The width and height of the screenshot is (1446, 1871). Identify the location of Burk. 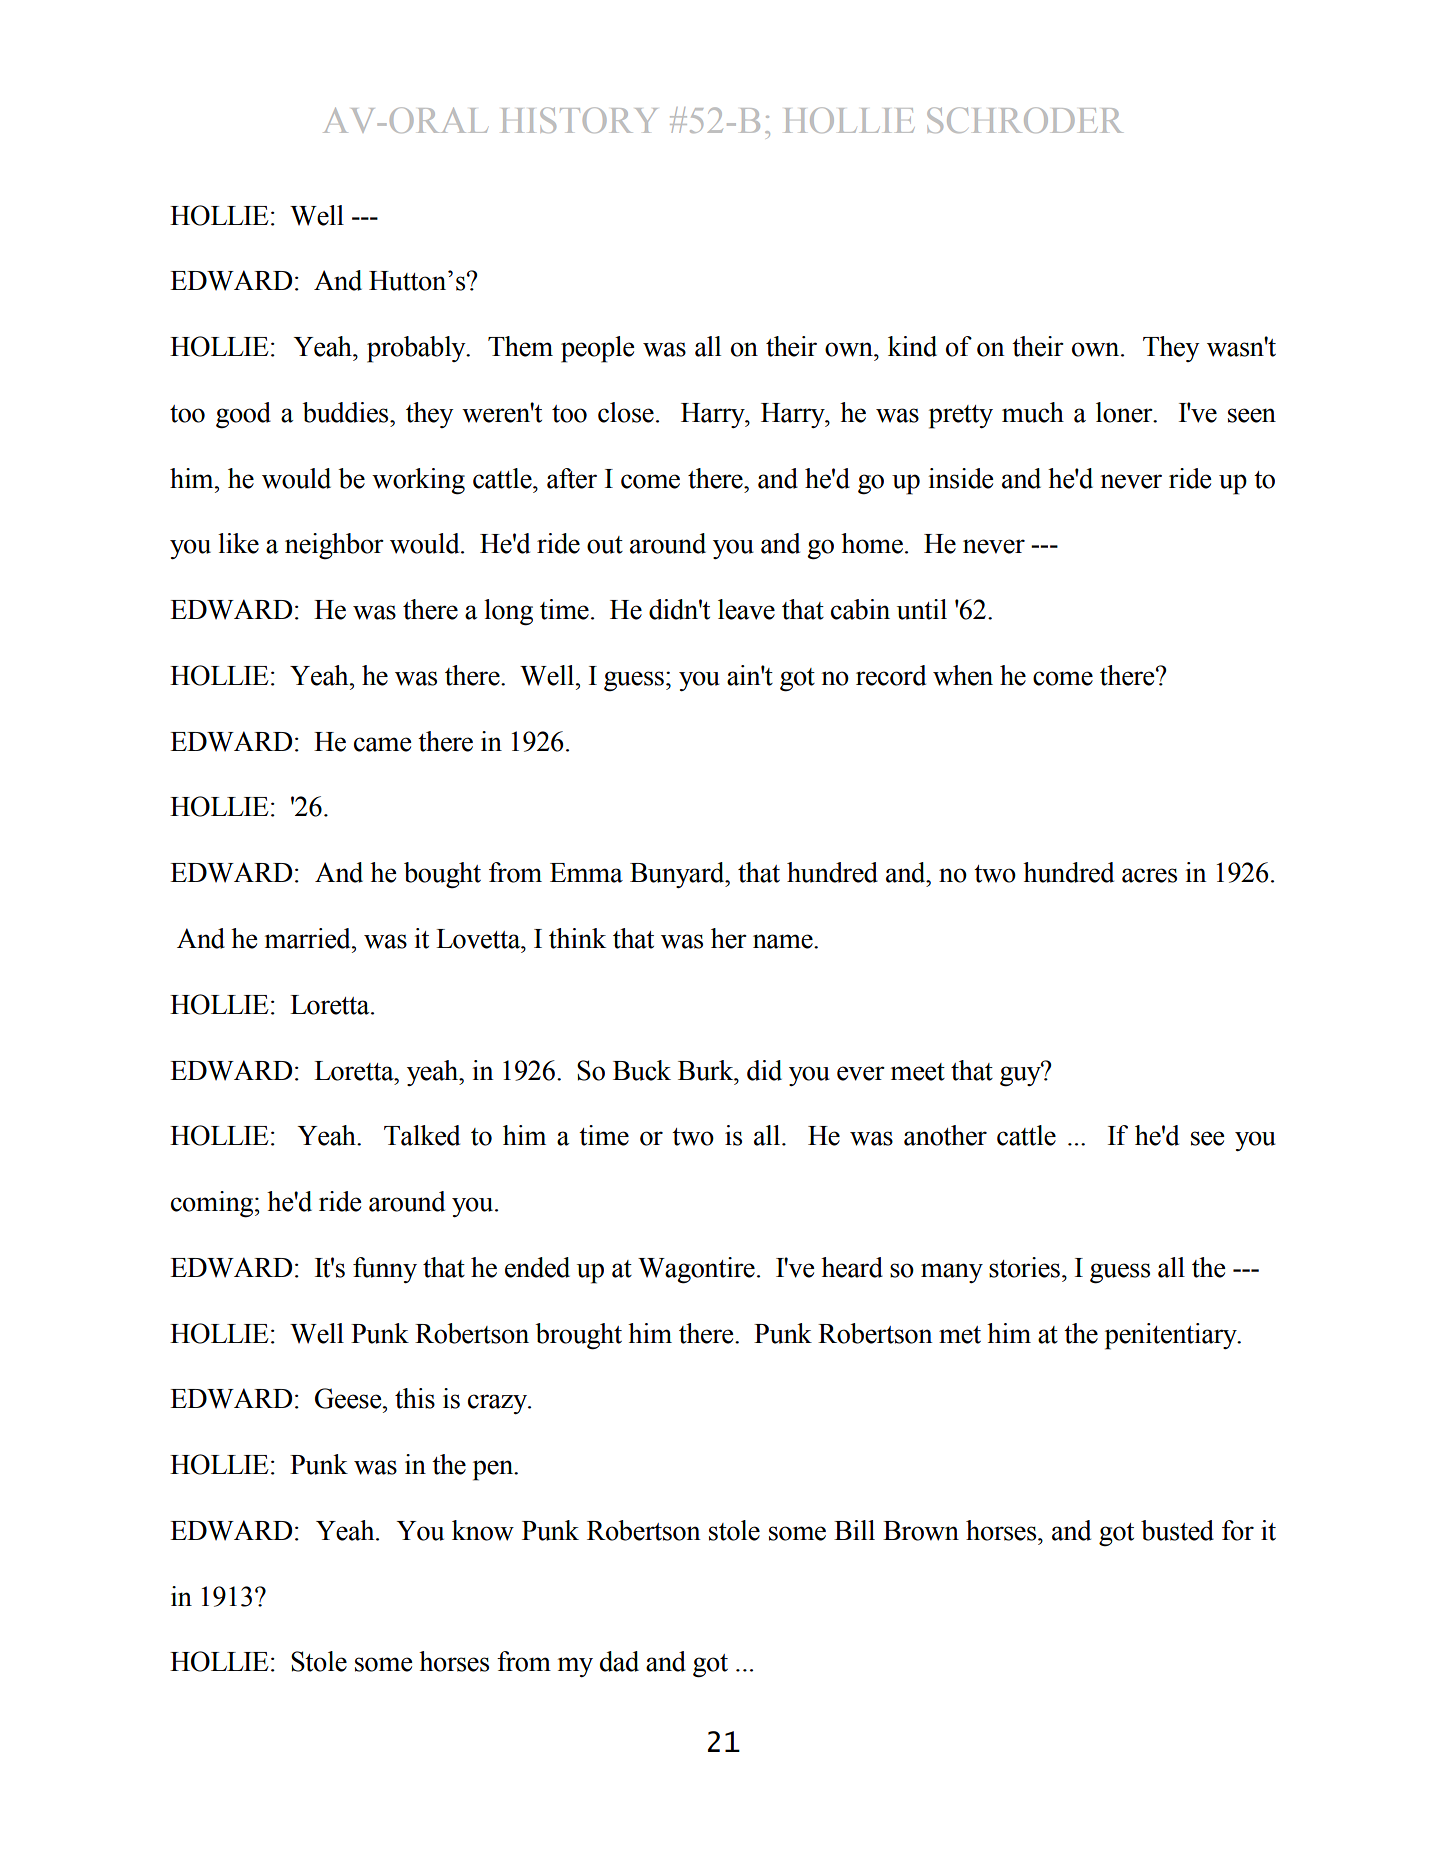
(707, 1070).
